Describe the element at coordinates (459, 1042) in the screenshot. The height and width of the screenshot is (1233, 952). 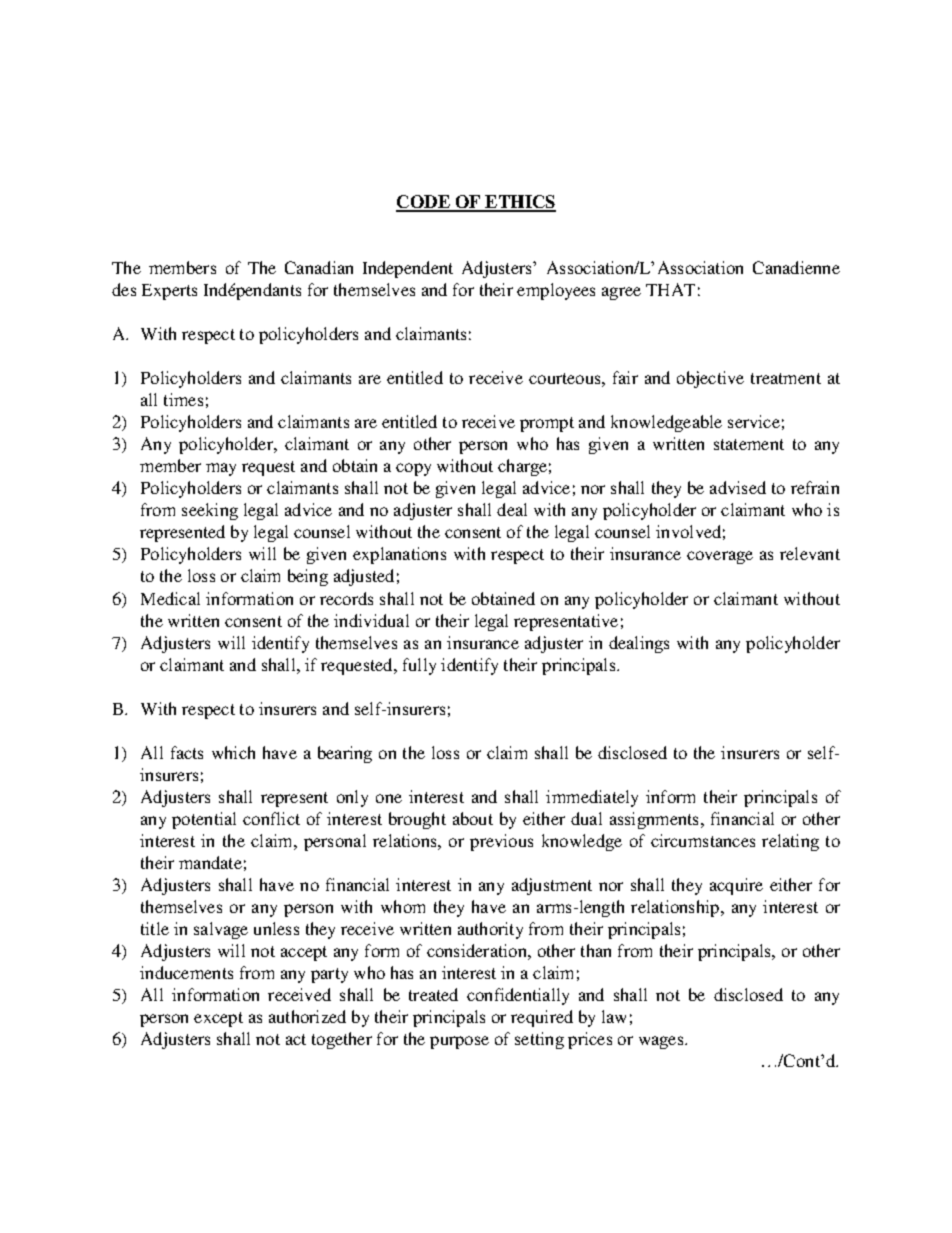
I see `purpose` at that location.
